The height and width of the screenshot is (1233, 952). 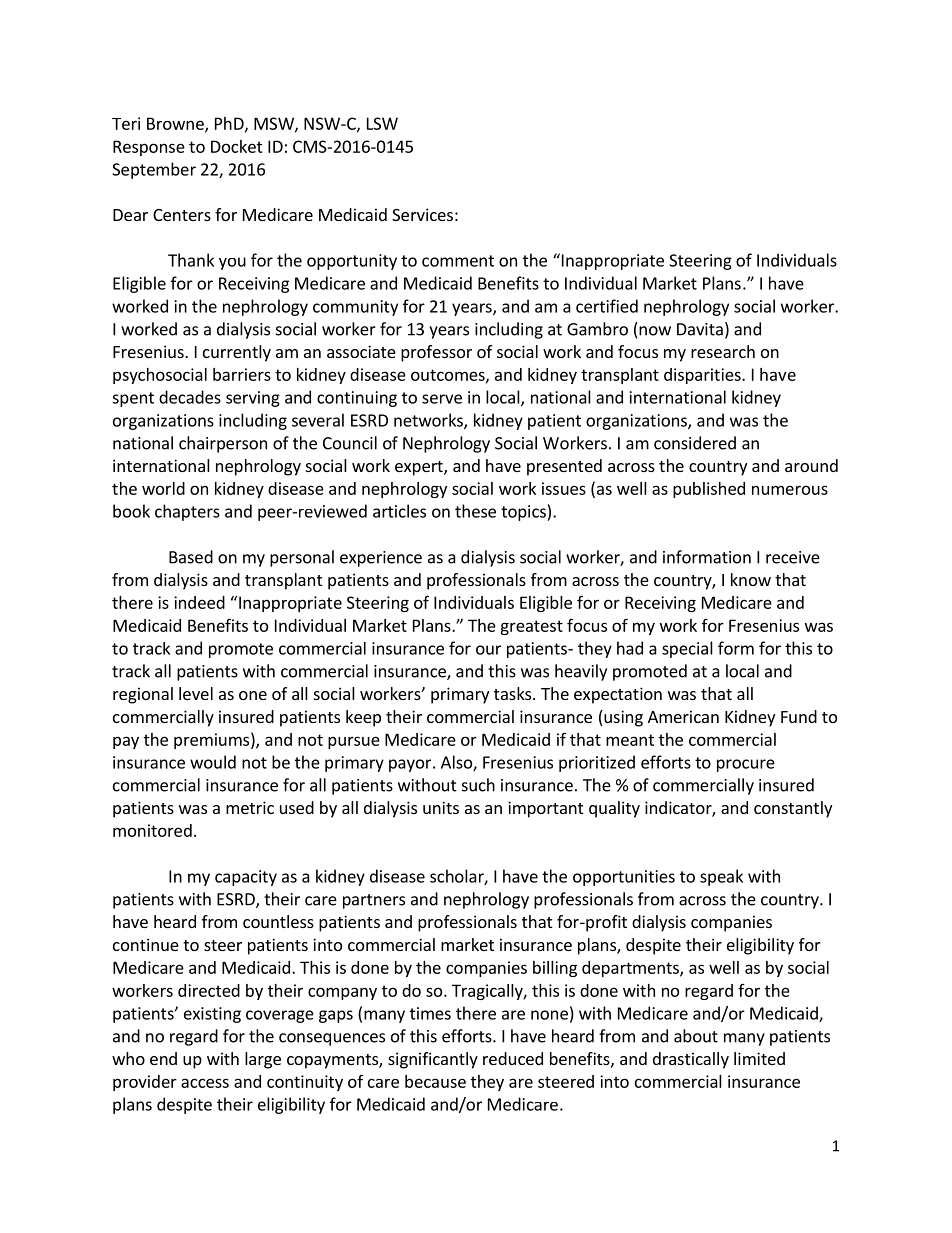 What do you see at coordinates (420, 468) in the screenshot?
I see `expert` at bounding box center [420, 468].
